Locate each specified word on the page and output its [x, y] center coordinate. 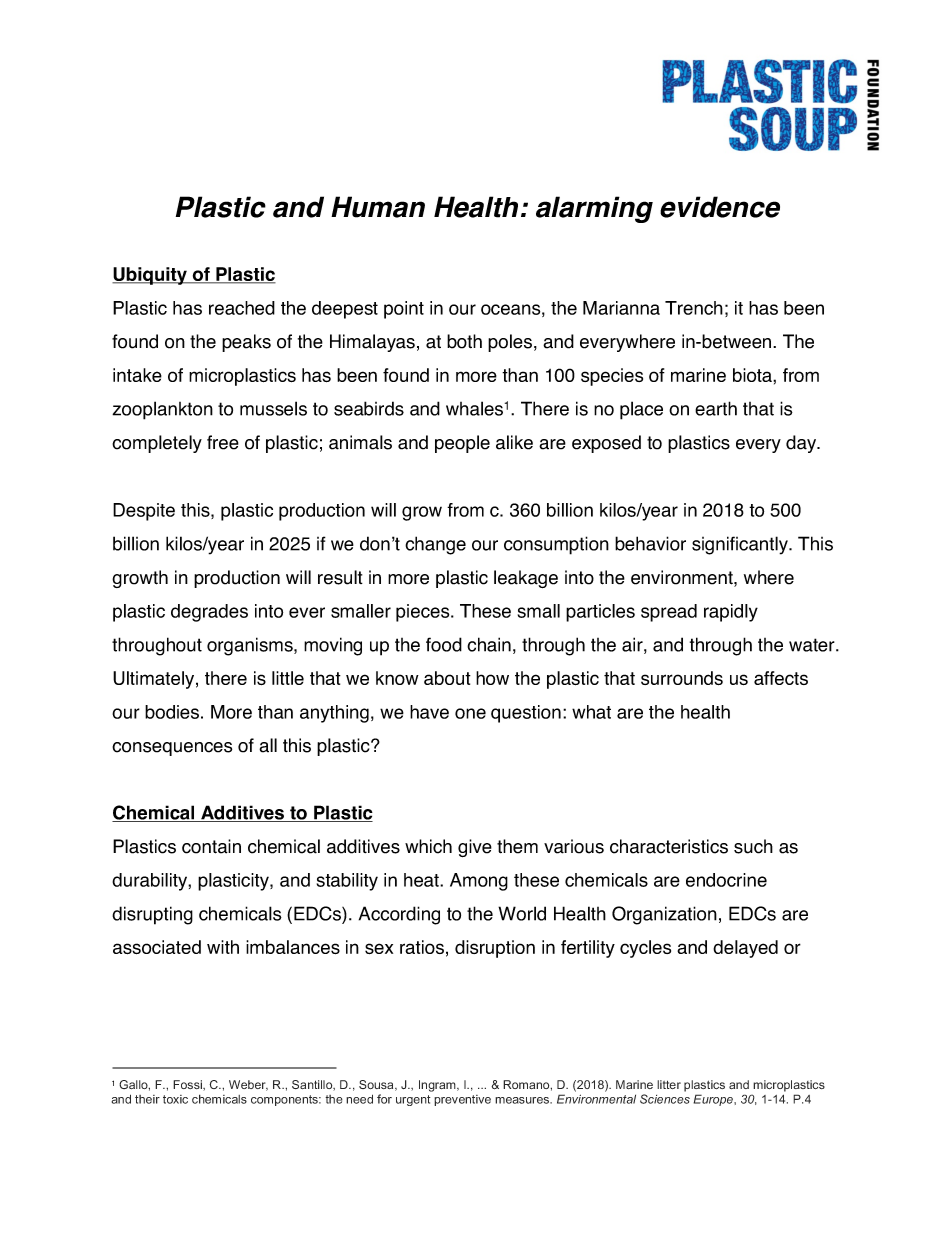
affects [781, 678]
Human [378, 207]
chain [489, 644]
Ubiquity [150, 276]
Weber [248, 1085]
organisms [251, 646]
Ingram [438, 1086]
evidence [720, 207]
